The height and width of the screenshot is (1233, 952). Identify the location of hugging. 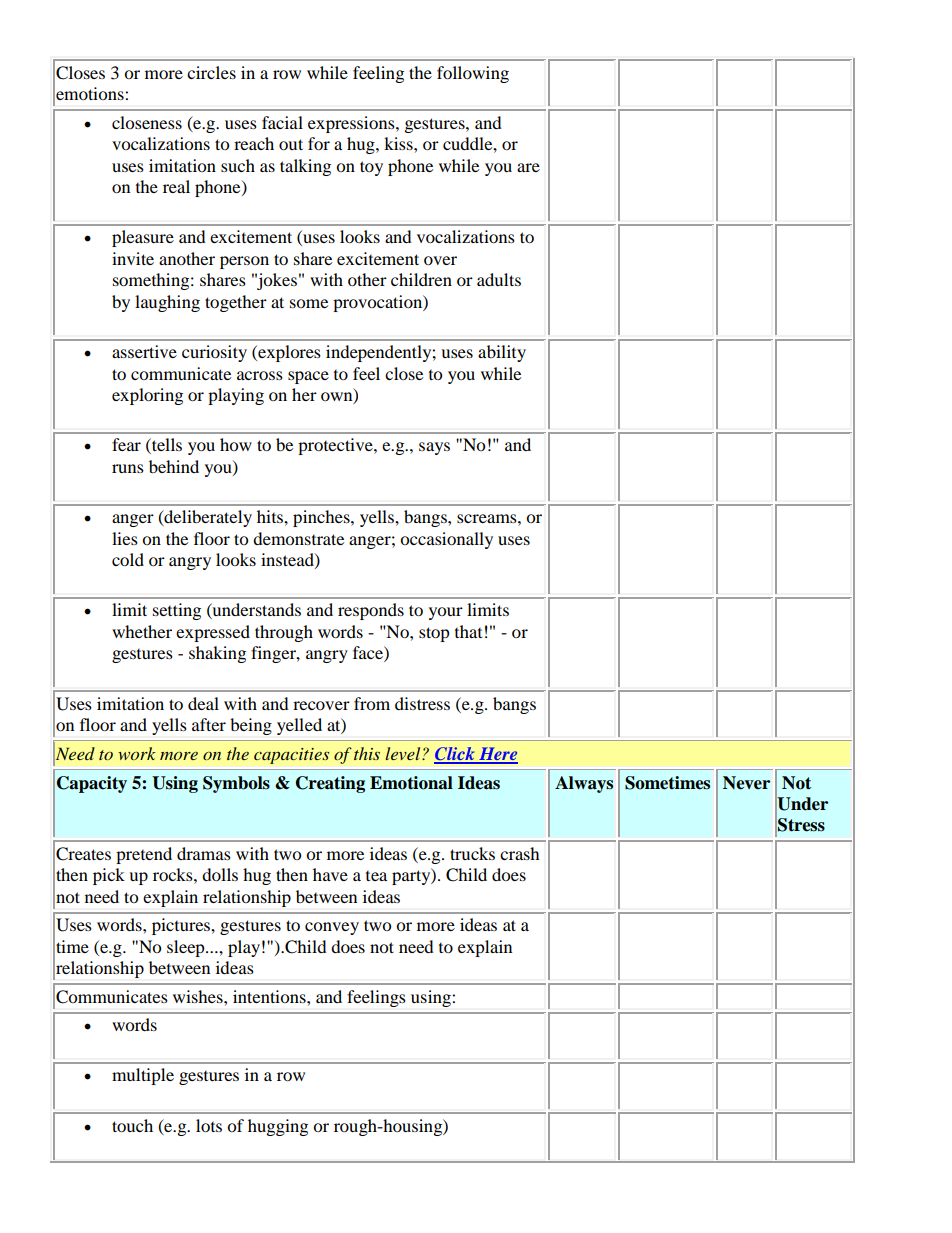
(278, 1127).
